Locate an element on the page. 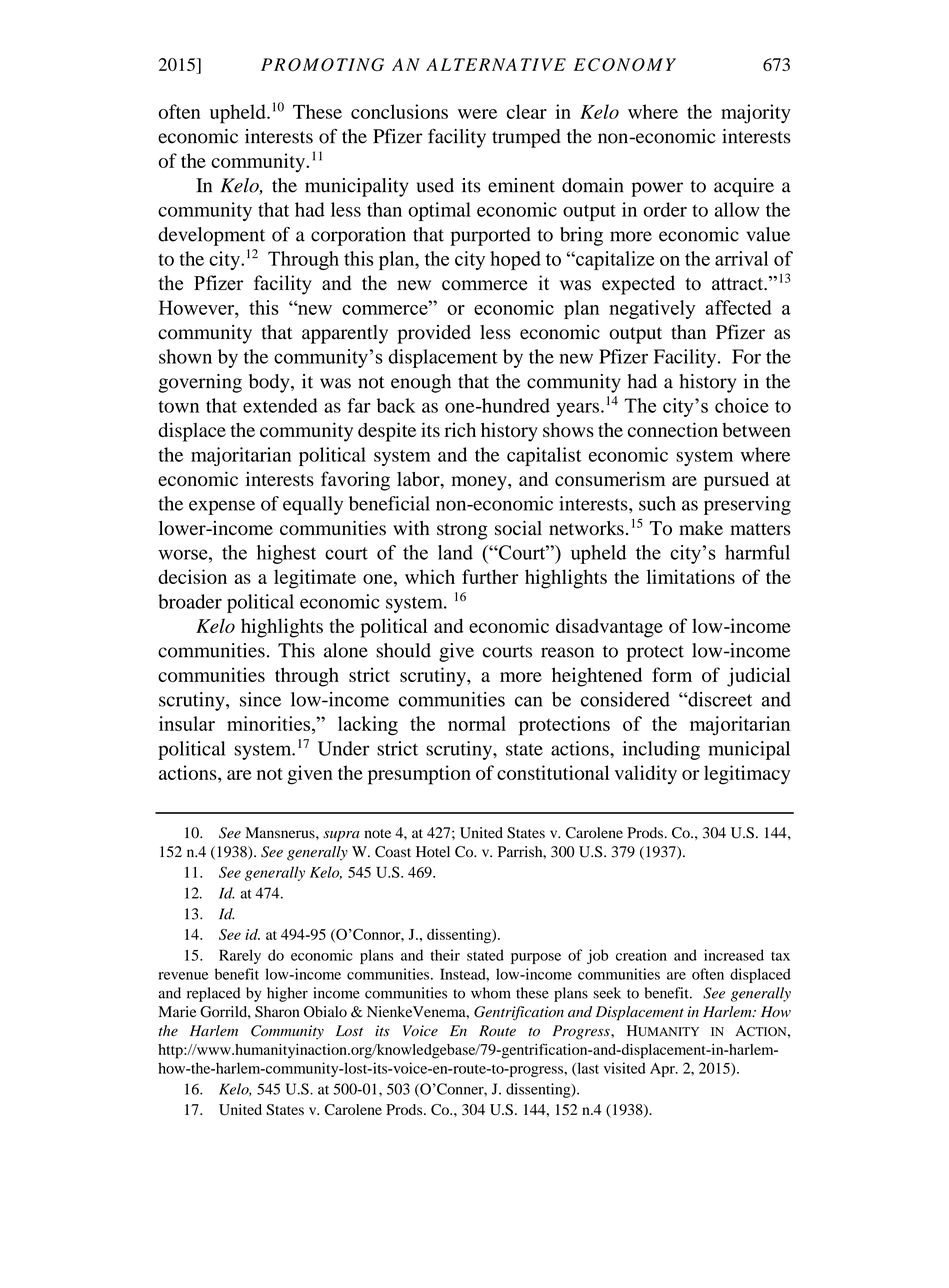 The height and width of the image is (1288, 949). were is located at coordinates (477, 114).
